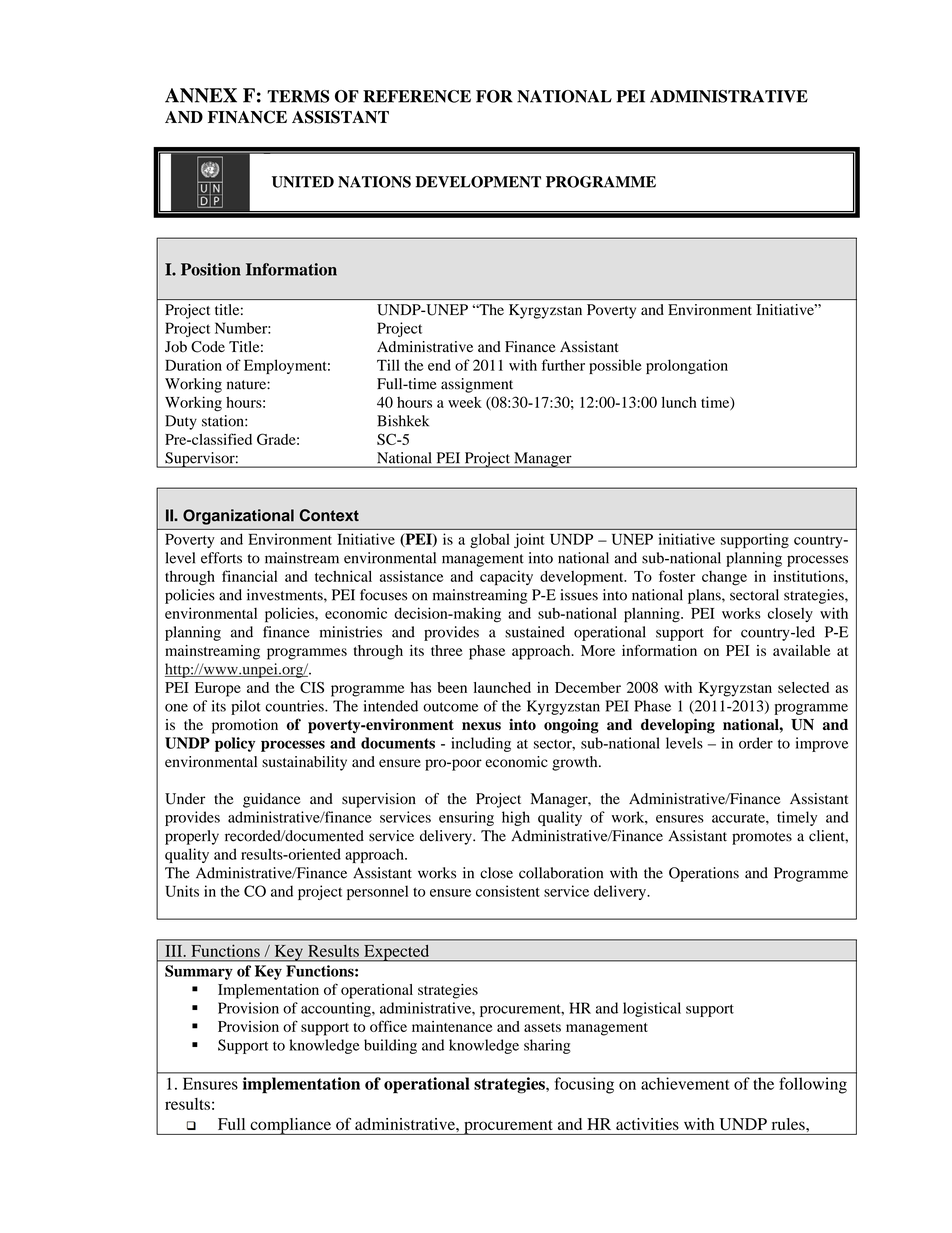 Image resolution: width=952 pixels, height=1233 pixels. Describe the element at coordinates (547, 1046) in the page. I see `sharing` at that location.
